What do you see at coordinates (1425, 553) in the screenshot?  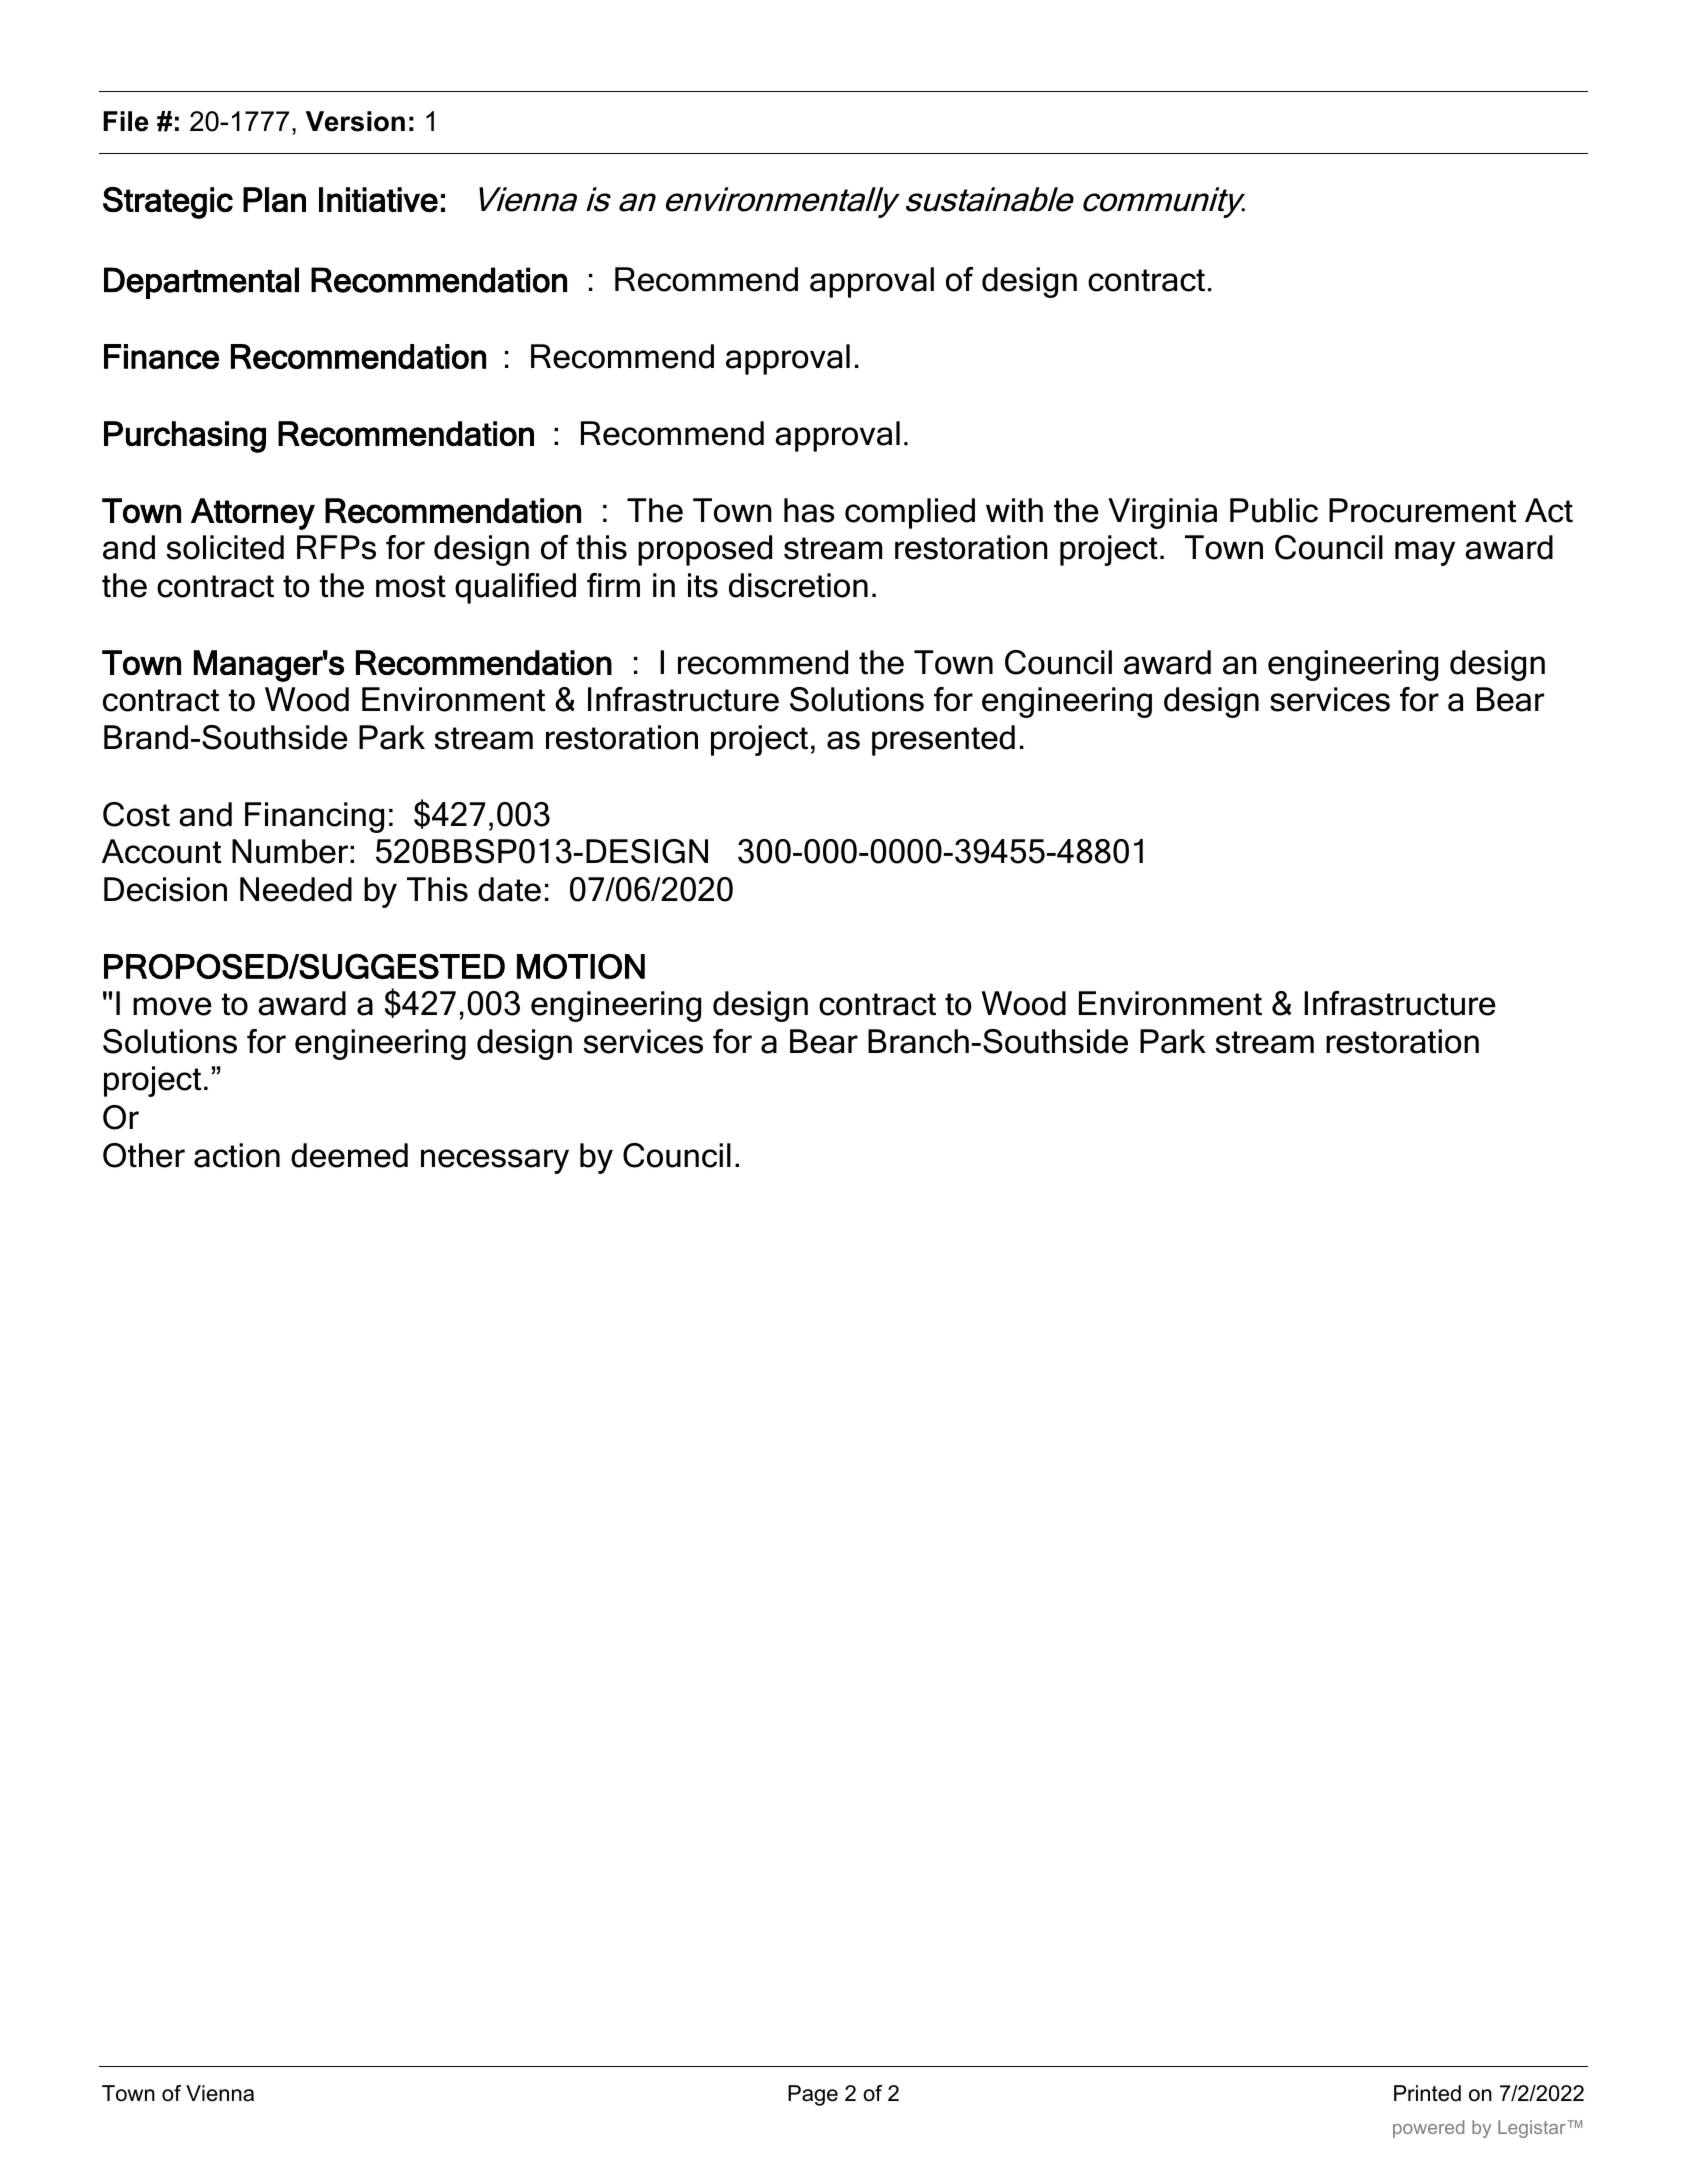 I see `may` at bounding box center [1425, 553].
